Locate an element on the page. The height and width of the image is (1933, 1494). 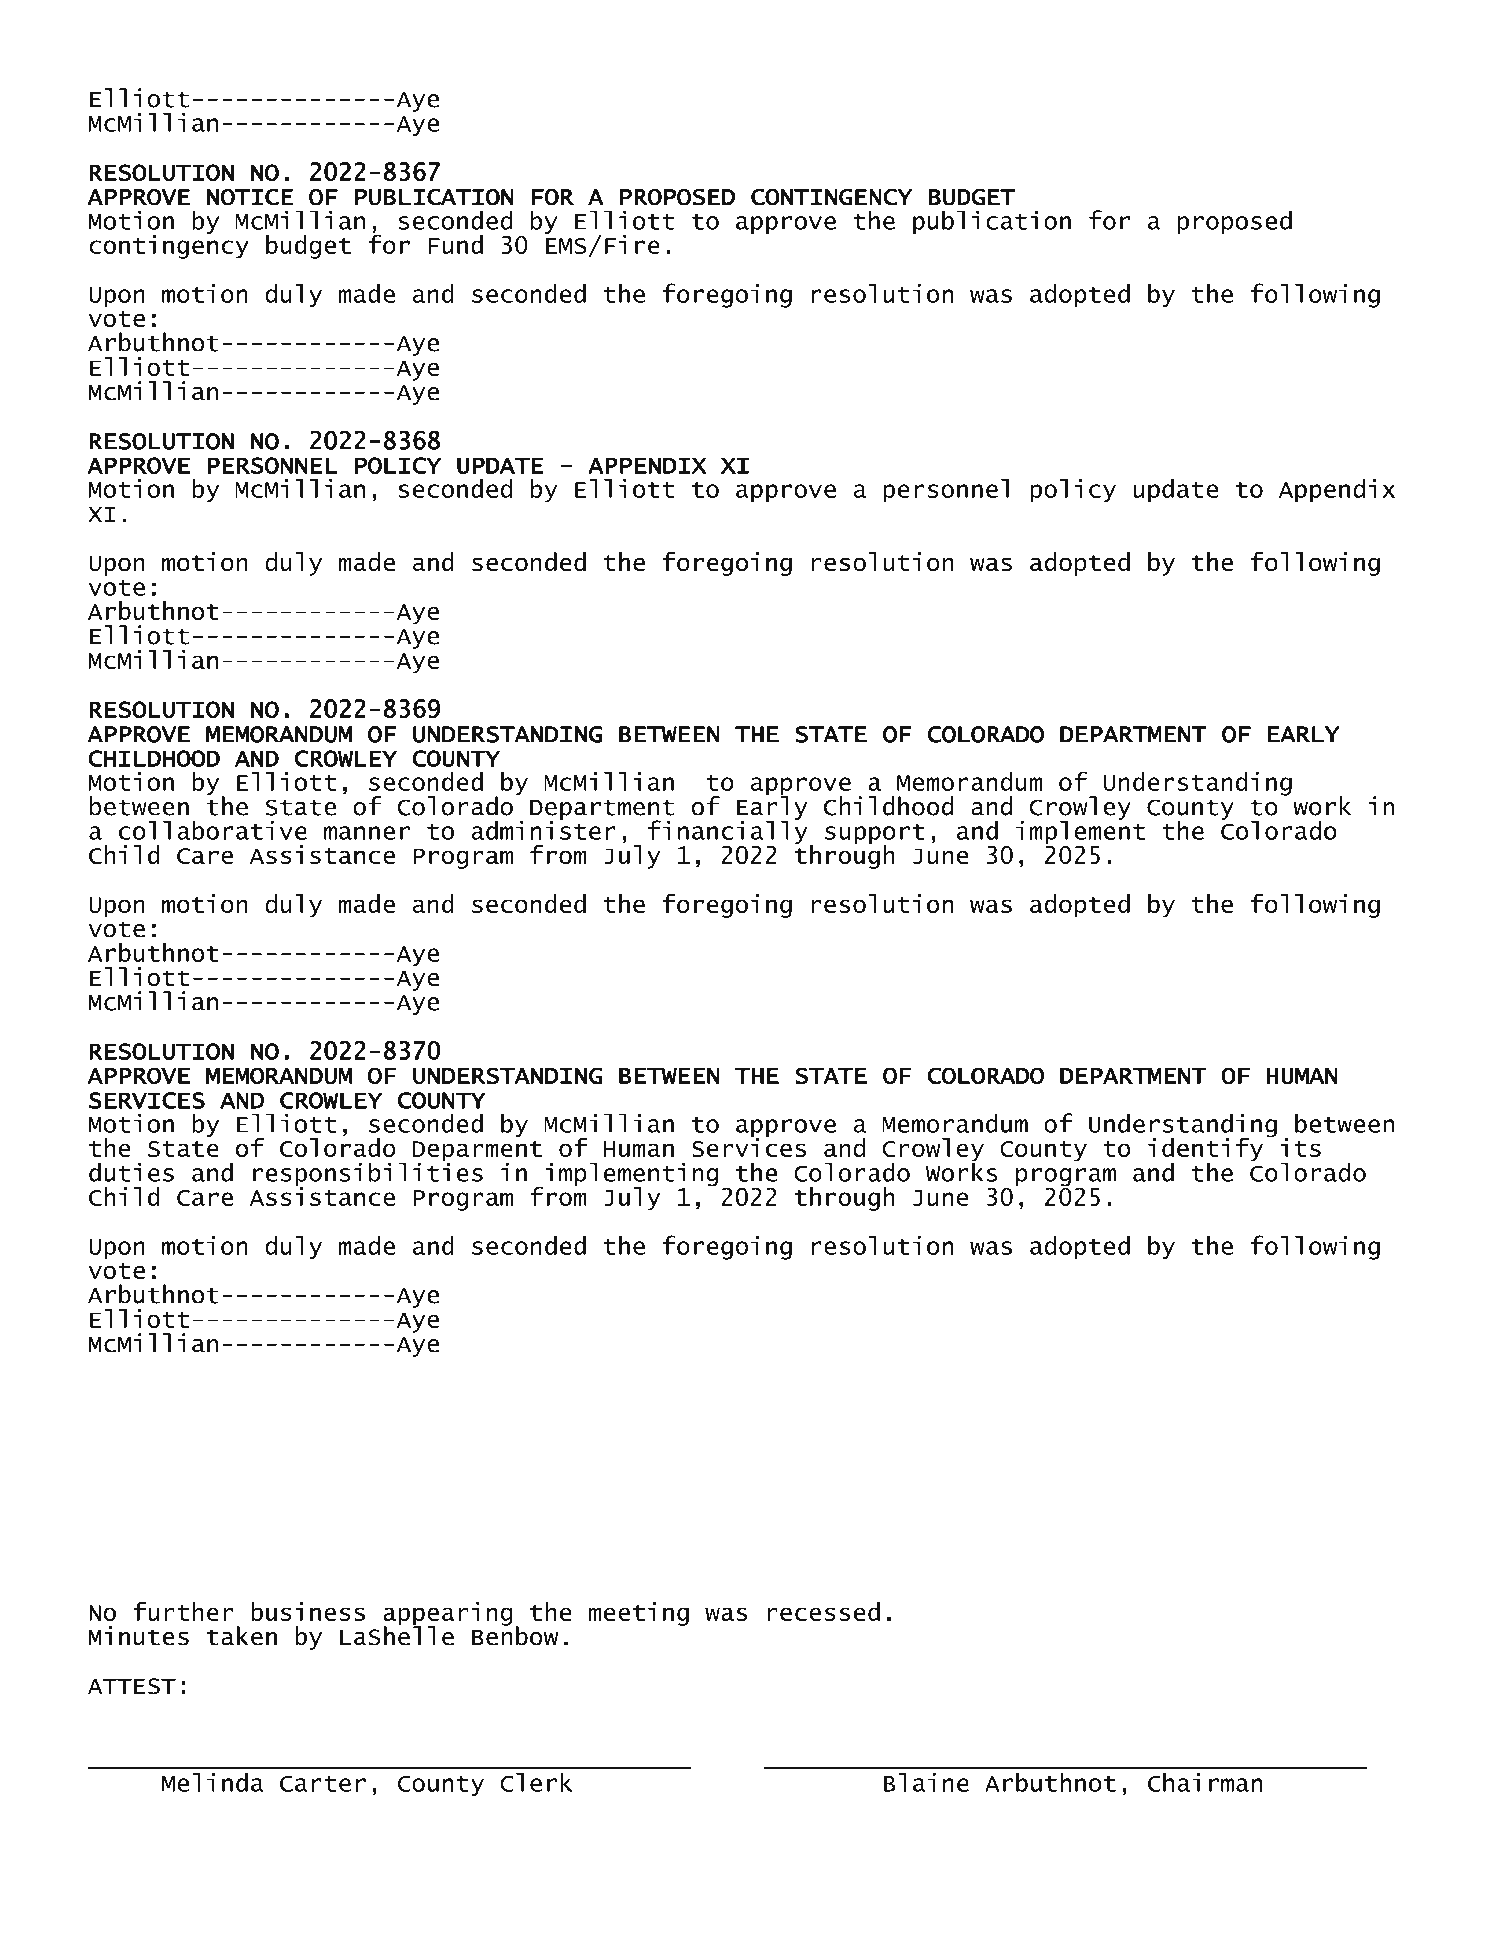
collaborative is located at coordinates (213, 830).
